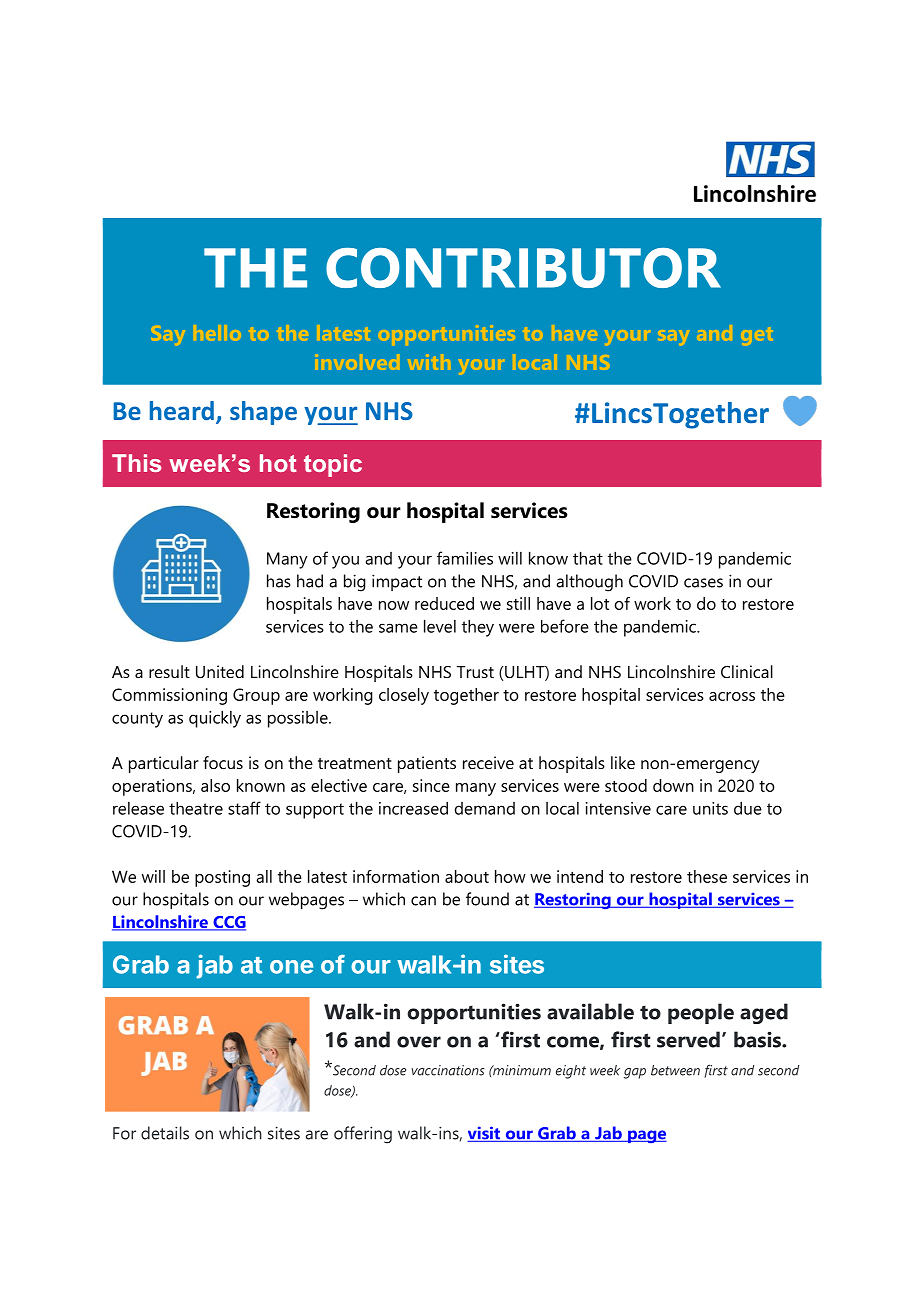 The width and height of the screenshot is (924, 1308). Describe the element at coordinates (523, 268) in the screenshot. I see `CONTRIBUTOR` at that location.
